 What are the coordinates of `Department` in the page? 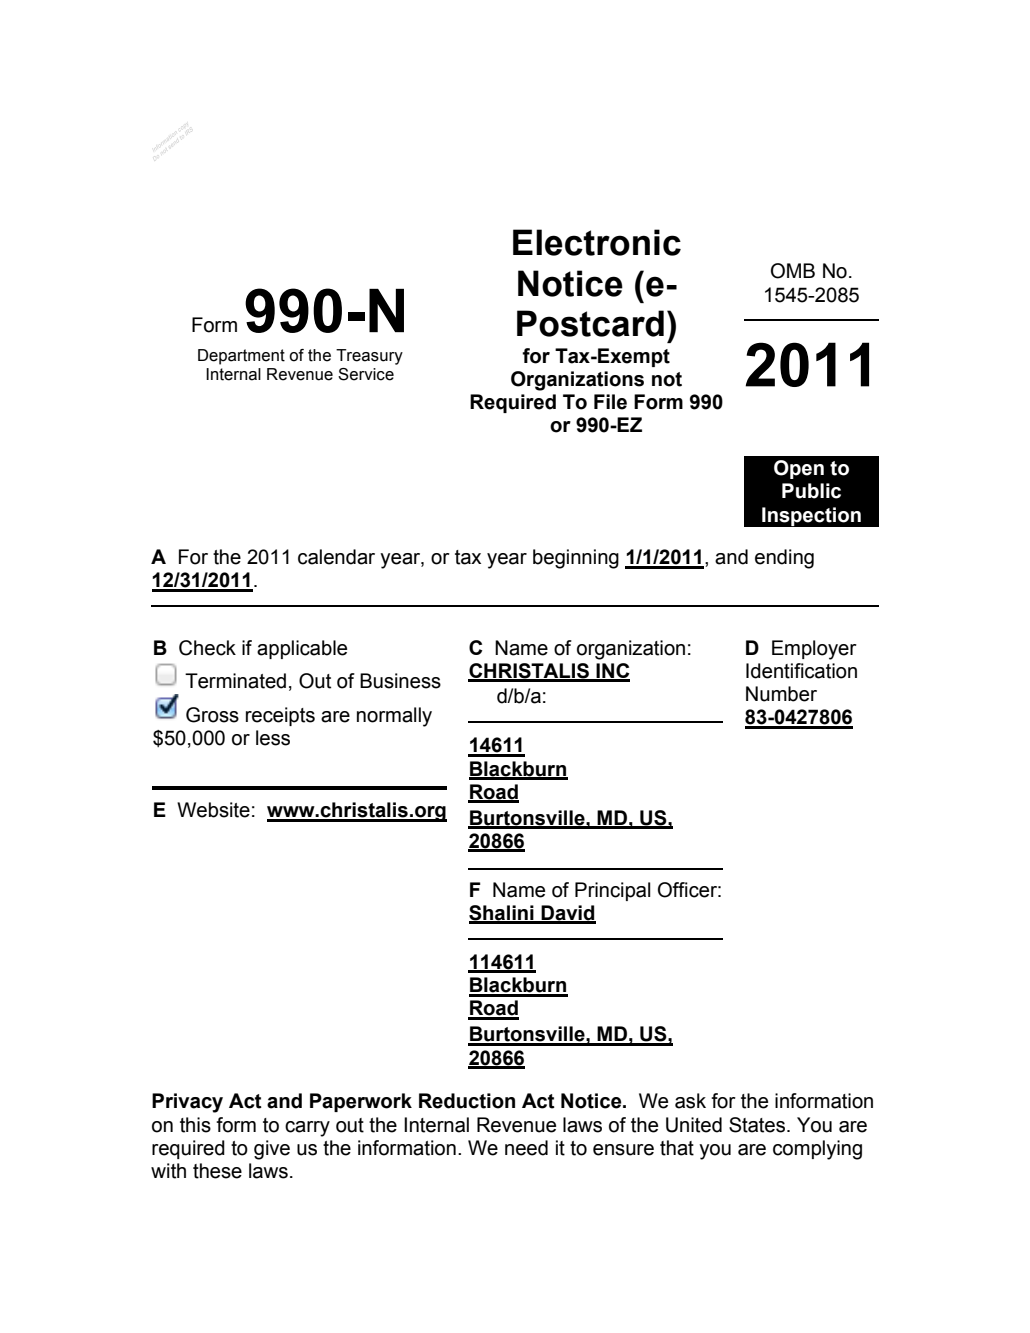 It's located at (241, 357).
